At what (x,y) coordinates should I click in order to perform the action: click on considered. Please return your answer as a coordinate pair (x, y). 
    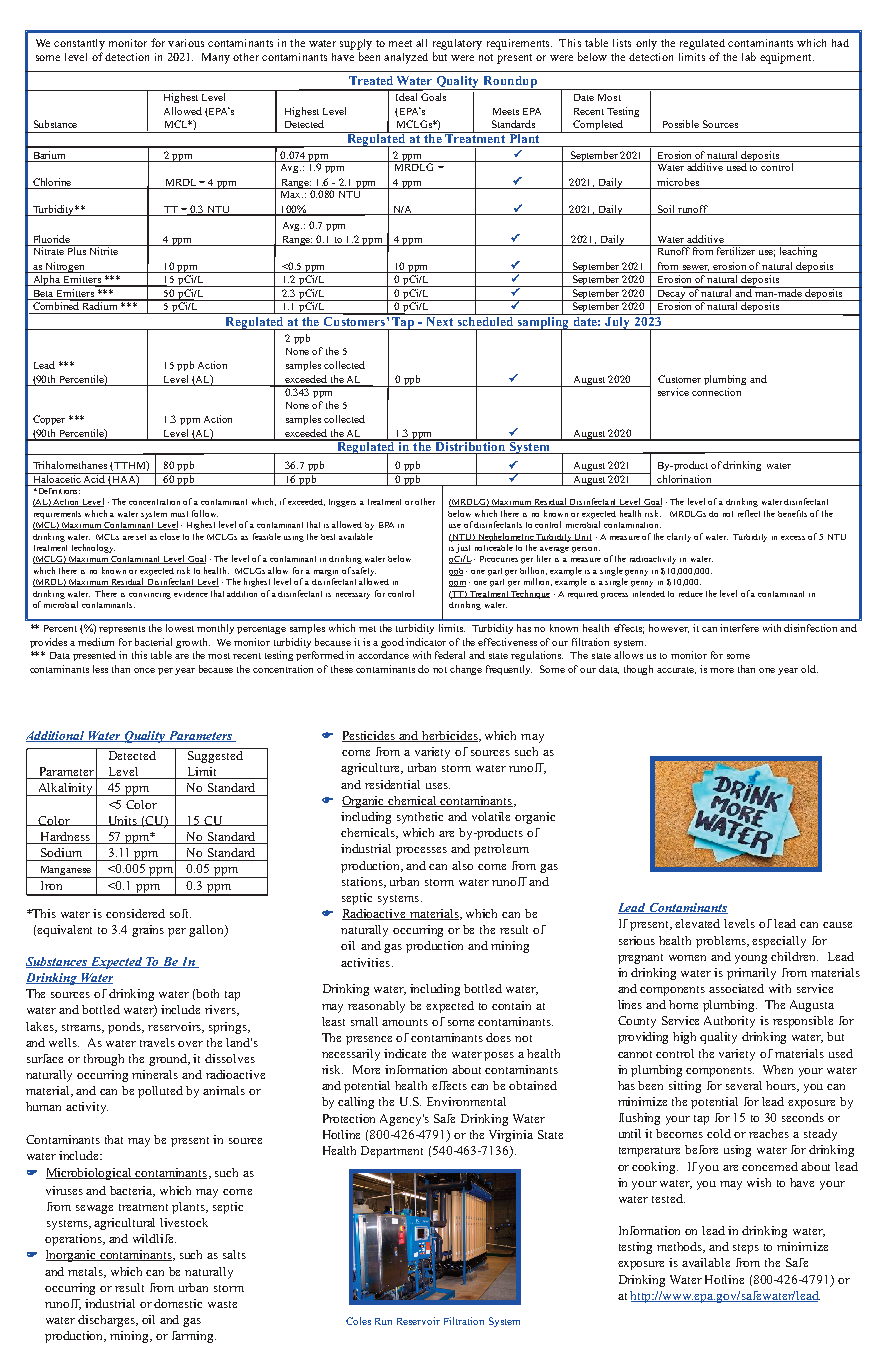
    Looking at the image, I should click on (135, 913).
